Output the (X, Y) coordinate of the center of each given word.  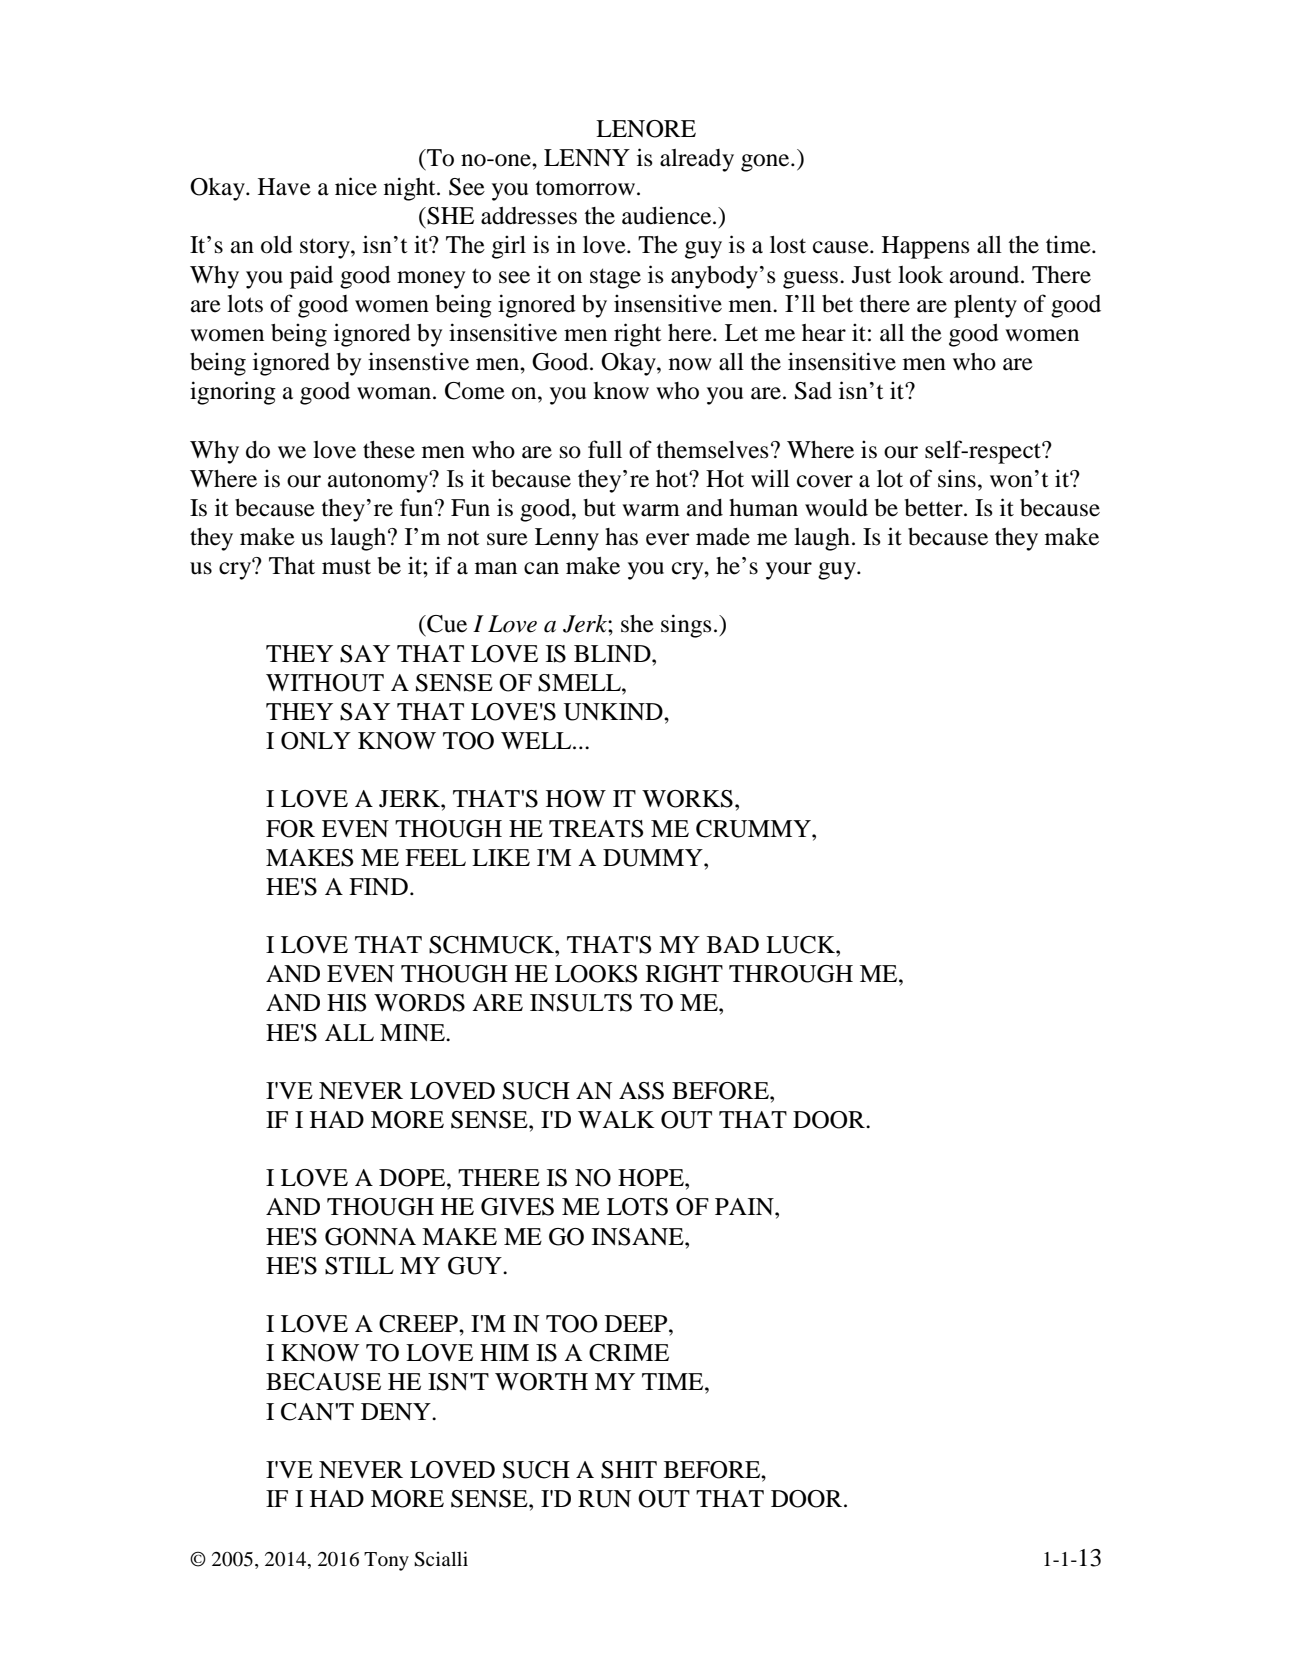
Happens (925, 247)
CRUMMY (754, 829)
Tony (386, 1561)
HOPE (652, 1178)
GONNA (370, 1237)
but (599, 508)
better (934, 508)
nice (356, 186)
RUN (604, 1499)
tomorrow (585, 188)
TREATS (596, 829)
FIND (378, 886)
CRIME (629, 1353)
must (346, 567)
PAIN (745, 1206)
